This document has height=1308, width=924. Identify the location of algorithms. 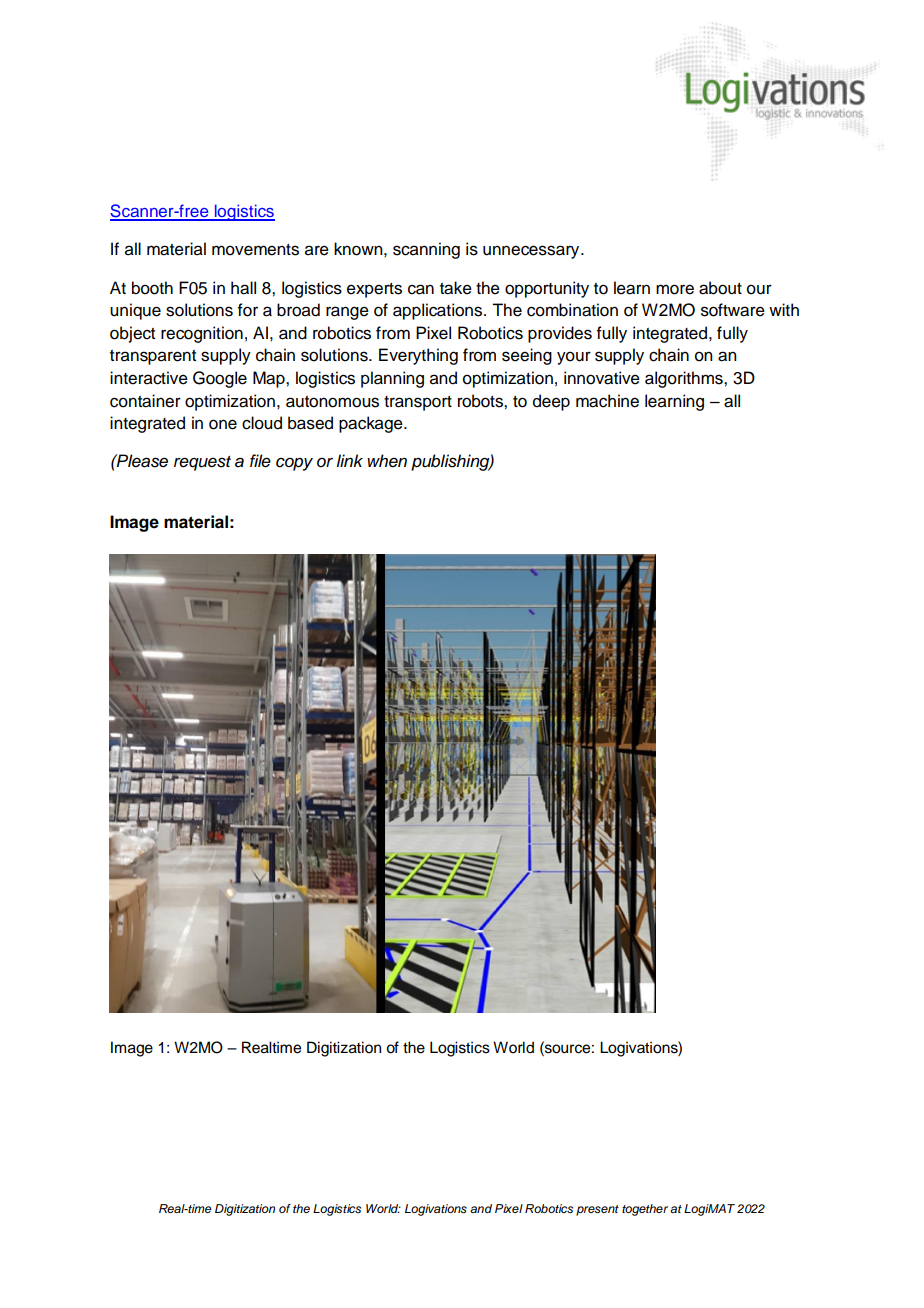
(685, 379).
